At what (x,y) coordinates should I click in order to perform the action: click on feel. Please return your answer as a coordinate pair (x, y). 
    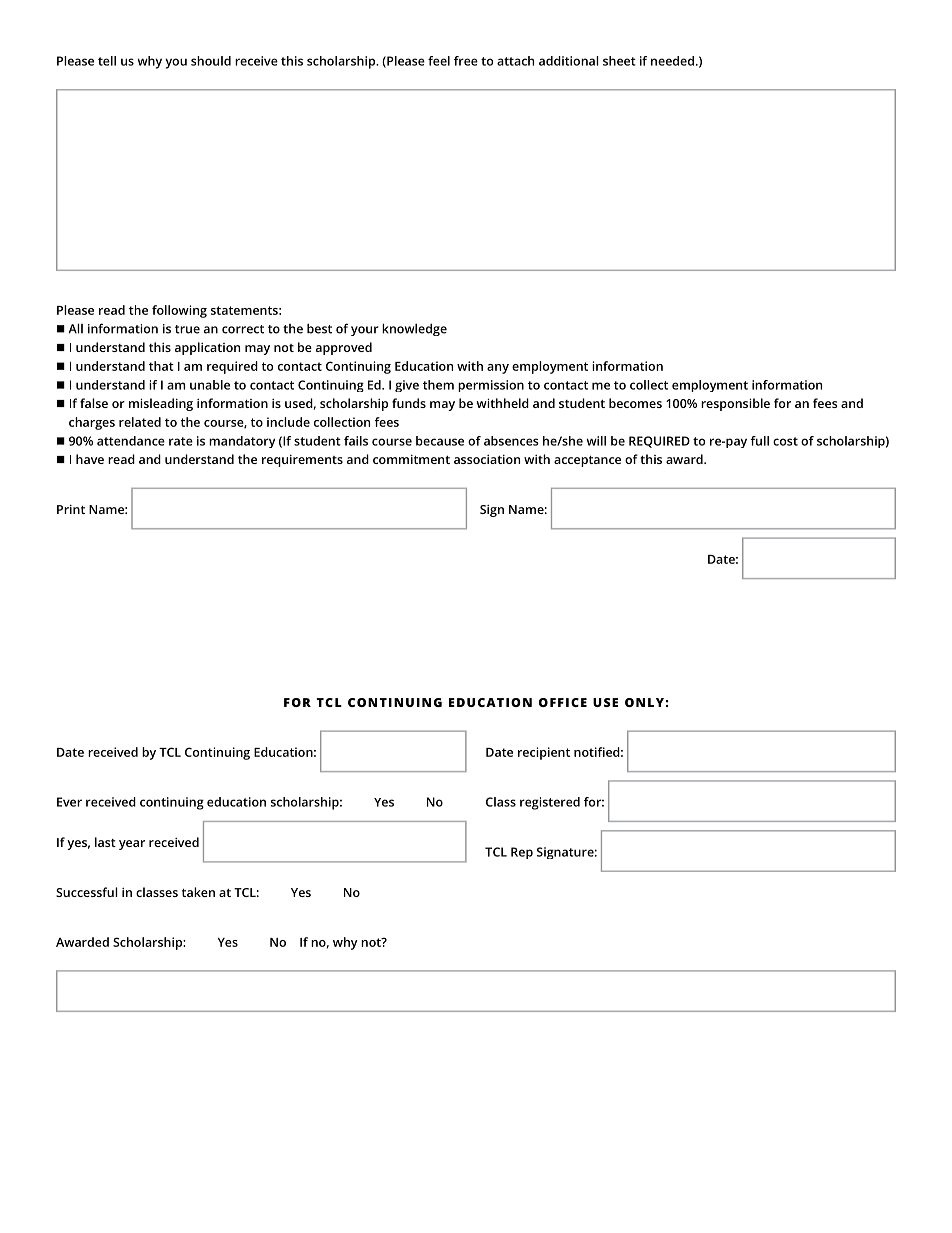
    Looking at the image, I should click on (439, 61).
